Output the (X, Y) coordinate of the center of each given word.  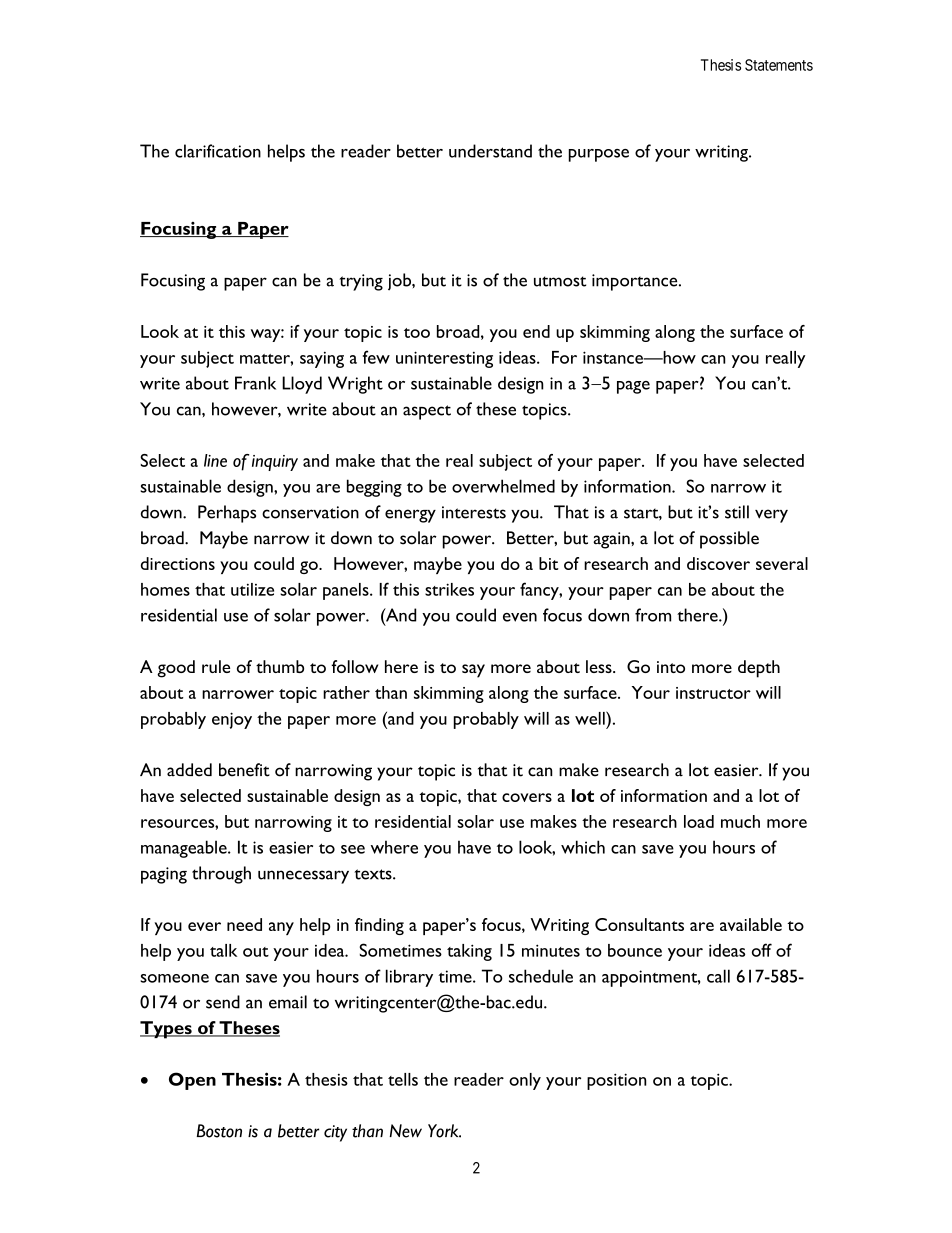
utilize (252, 589)
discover (718, 563)
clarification (218, 151)
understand (490, 151)
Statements (779, 65)
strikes (449, 589)
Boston (219, 1131)
